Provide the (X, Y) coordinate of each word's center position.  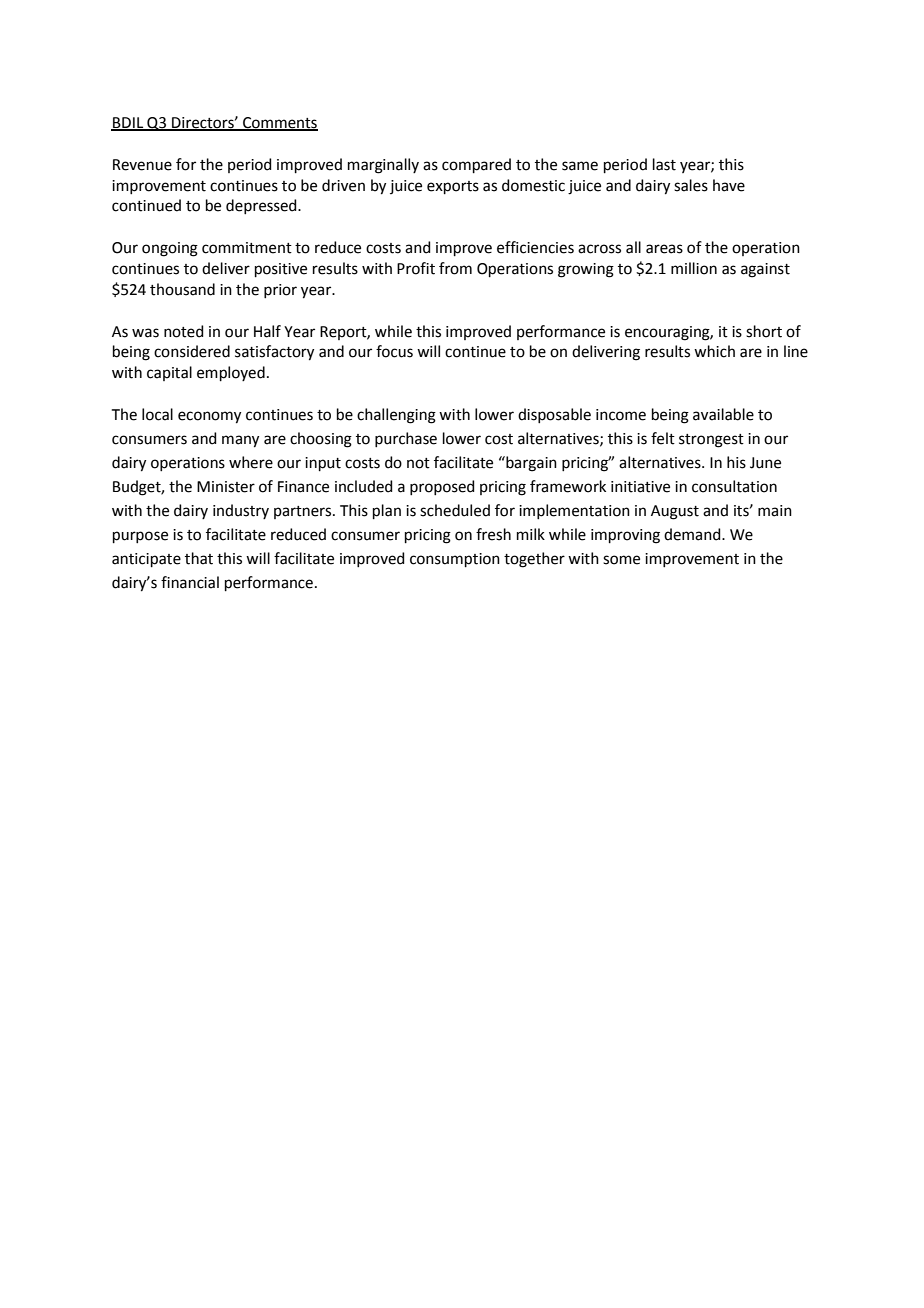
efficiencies (535, 247)
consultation (734, 486)
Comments (279, 124)
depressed (262, 206)
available (723, 414)
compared (476, 165)
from (455, 268)
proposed (442, 487)
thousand (182, 289)
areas (664, 249)
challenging (396, 416)
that (199, 558)
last (664, 164)
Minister (226, 487)
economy (209, 417)
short (764, 331)
